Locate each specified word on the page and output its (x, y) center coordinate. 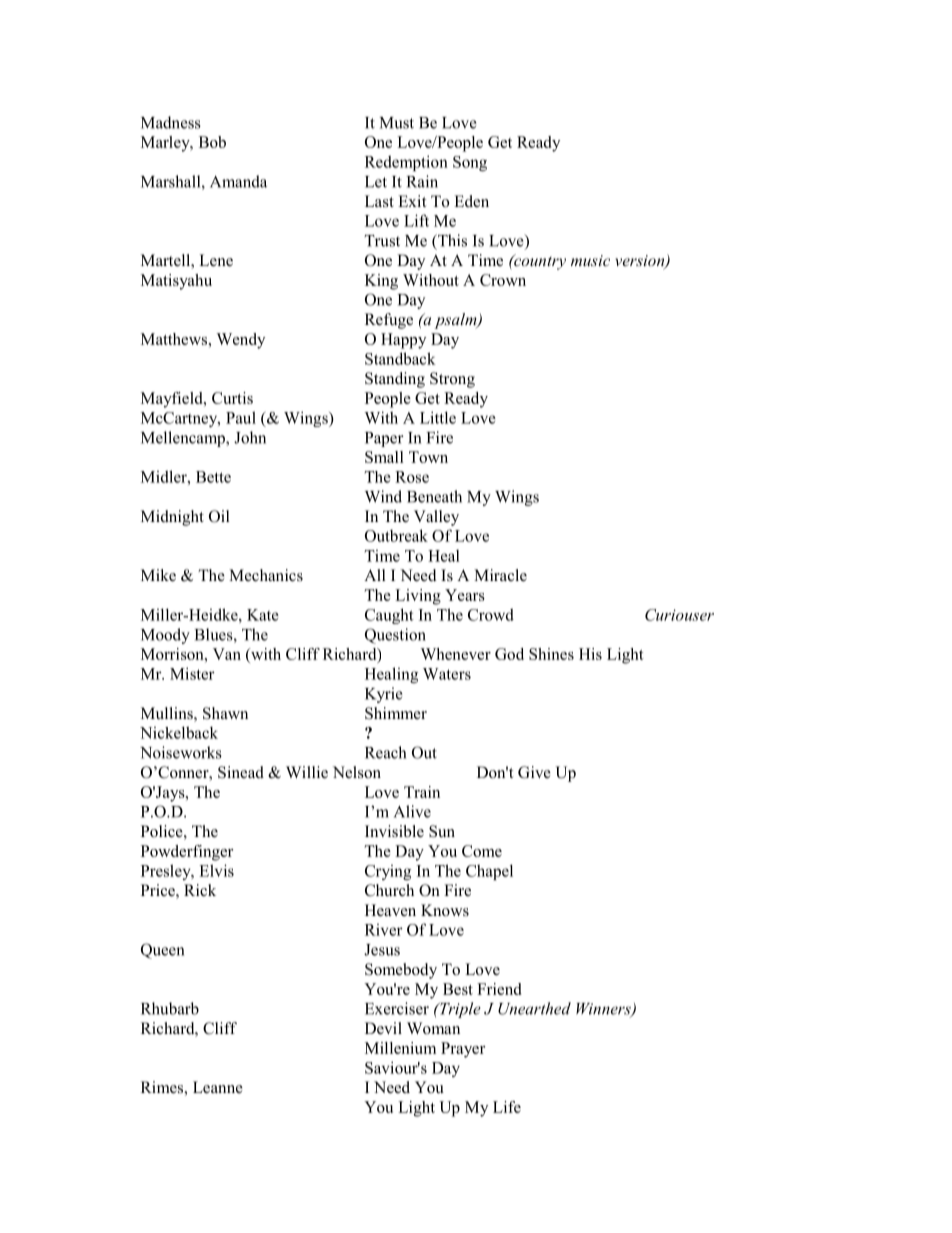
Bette (213, 477)
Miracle (500, 575)
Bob (212, 142)
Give (534, 772)
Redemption (406, 163)
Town (428, 457)
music (590, 260)
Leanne (218, 1087)
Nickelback (179, 732)
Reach (385, 752)
